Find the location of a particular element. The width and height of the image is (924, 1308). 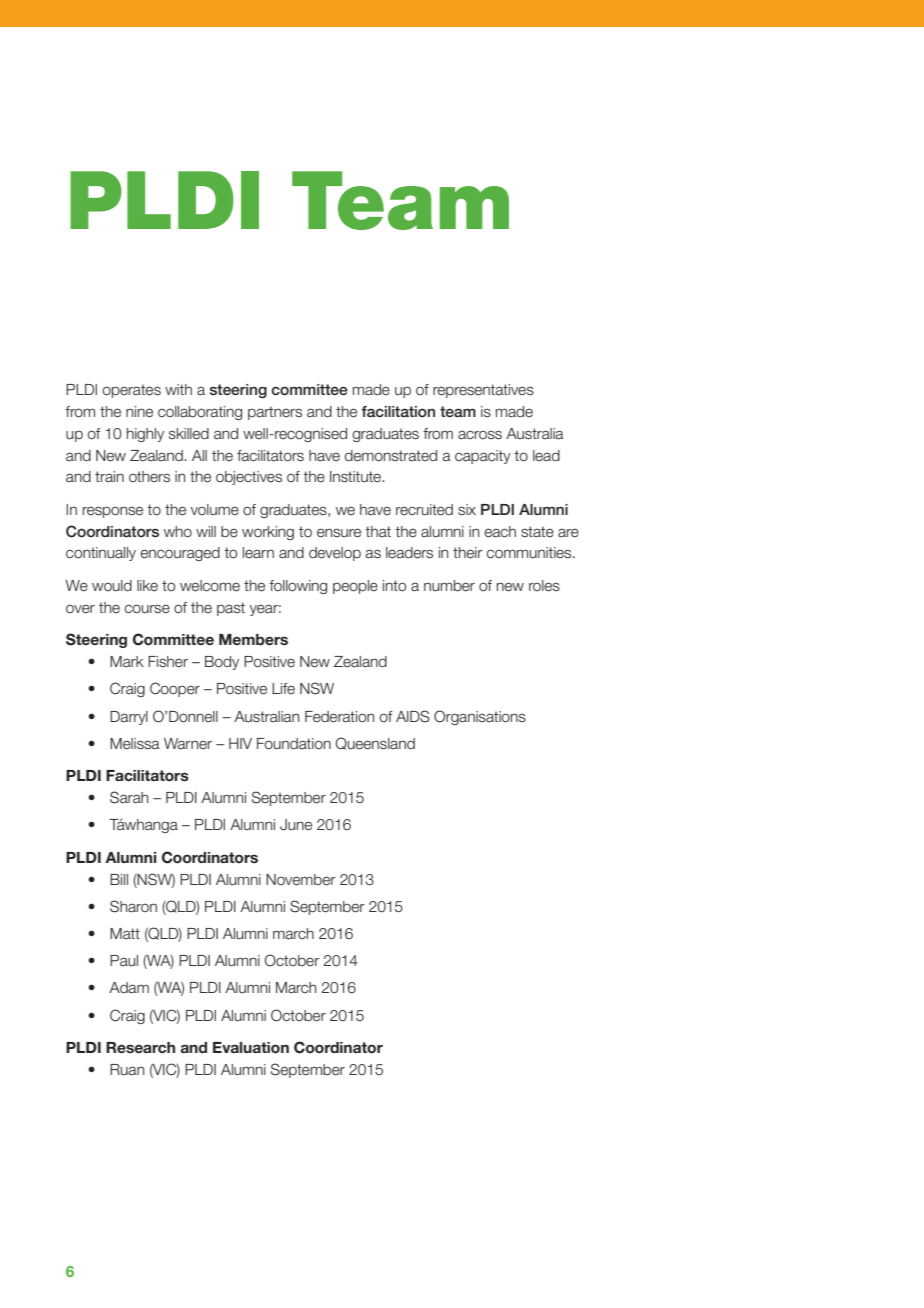

nine is located at coordinates (139, 412).
